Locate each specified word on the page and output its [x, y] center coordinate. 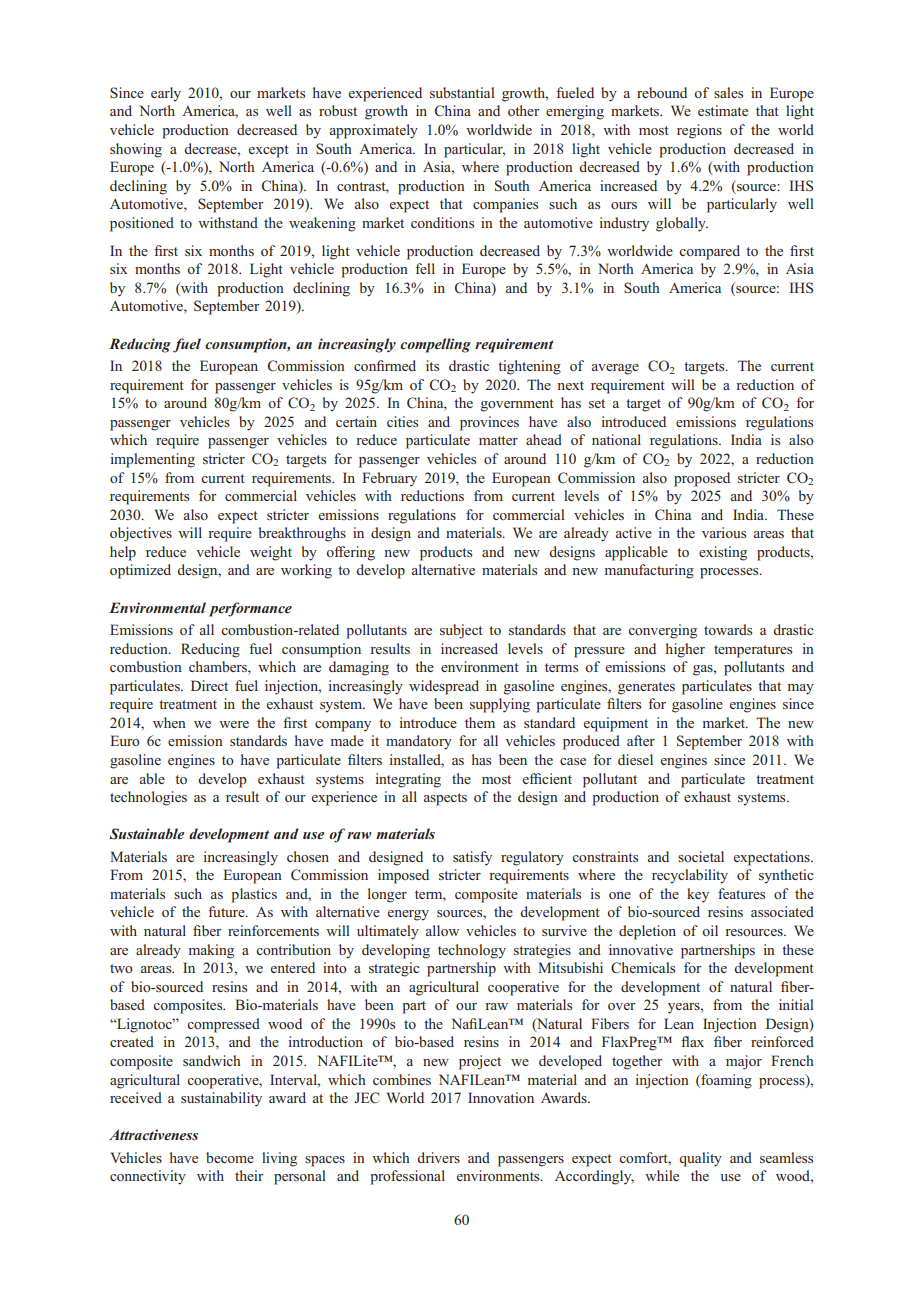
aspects [445, 799]
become [230, 1157]
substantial [462, 92]
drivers [438, 1157]
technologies [148, 798]
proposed [702, 479]
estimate [723, 110]
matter [498, 440]
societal [701, 856]
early [166, 94]
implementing [152, 460]
